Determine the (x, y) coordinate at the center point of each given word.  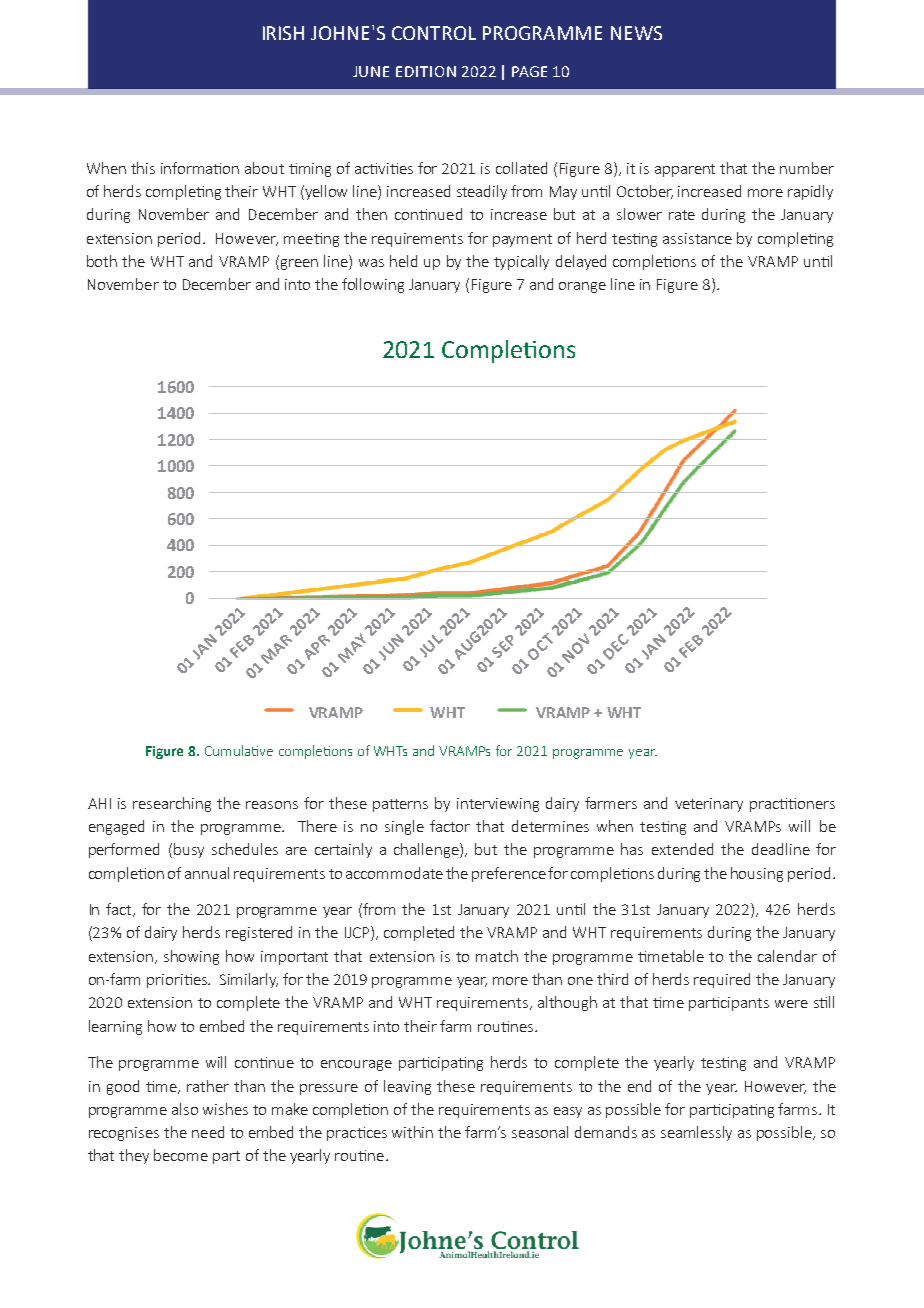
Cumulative (239, 750)
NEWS (636, 33)
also (185, 1109)
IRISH (283, 33)
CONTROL (434, 33)
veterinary (709, 805)
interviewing (498, 805)
